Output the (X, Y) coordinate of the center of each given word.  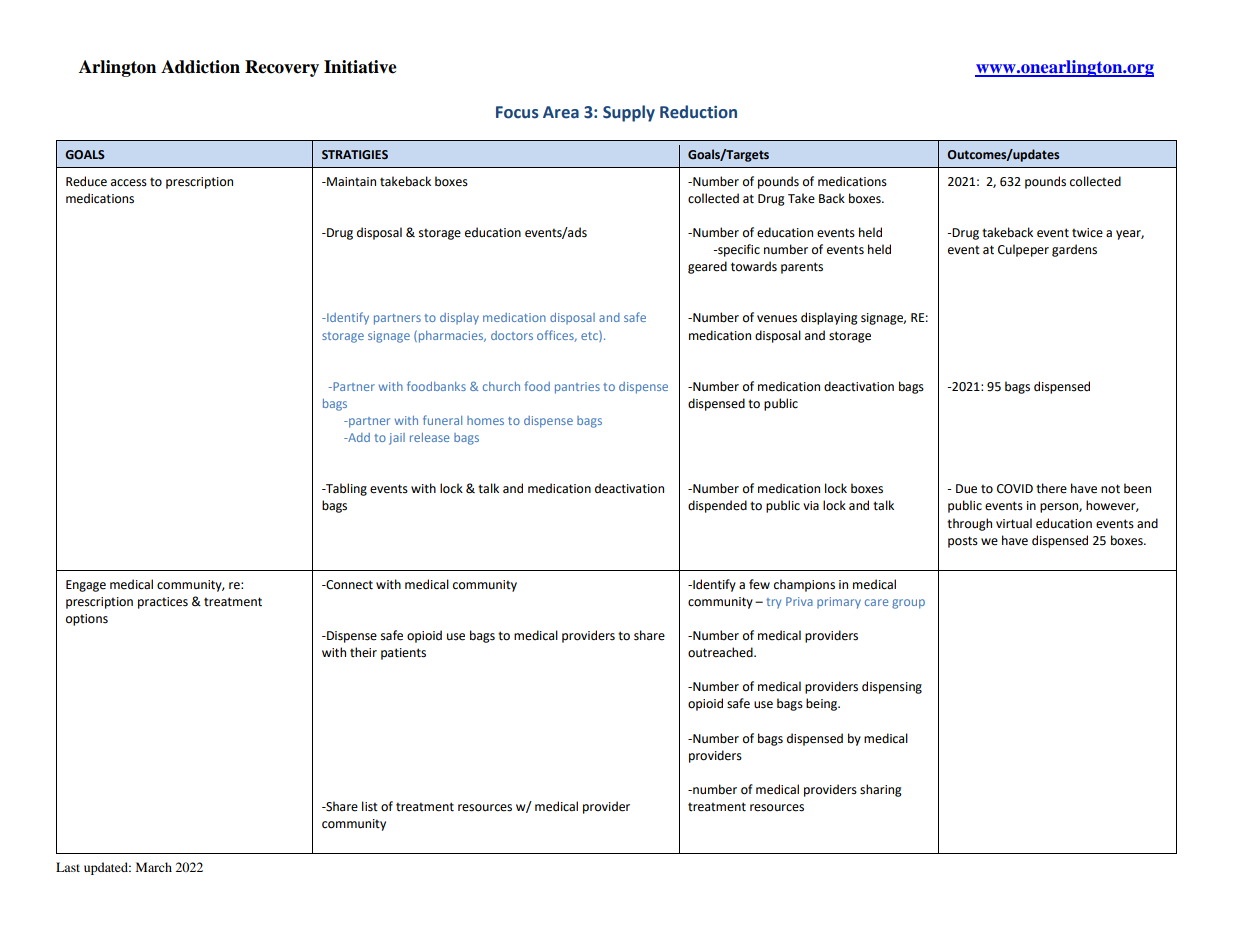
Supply (629, 113)
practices (163, 603)
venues (777, 319)
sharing (881, 790)
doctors (512, 335)
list (370, 806)
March (154, 867)
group (908, 604)
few (759, 584)
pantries (577, 388)
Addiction (200, 67)
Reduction (698, 112)
